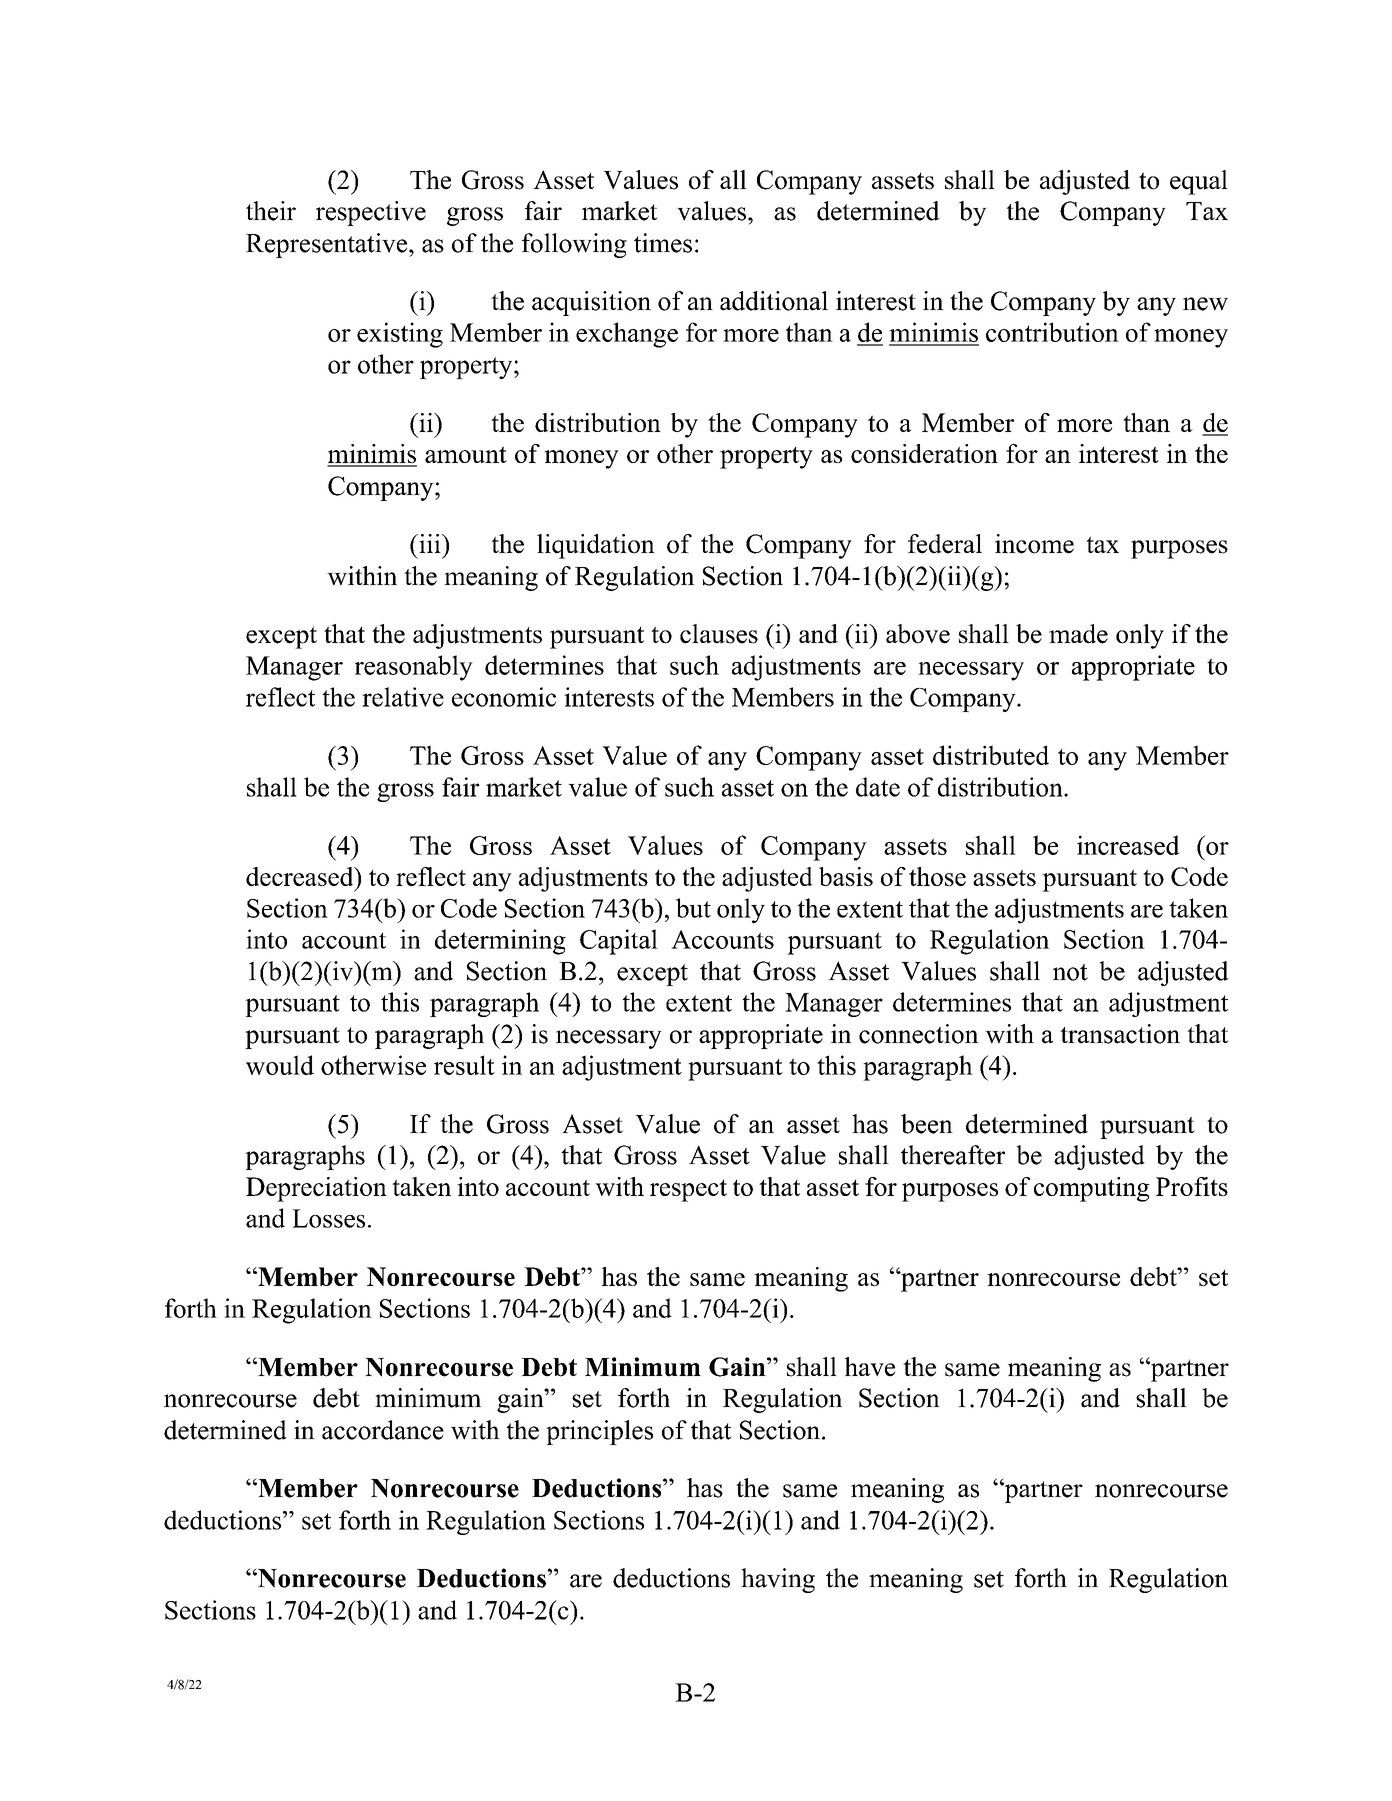 This screenshot has width=1392, height=1801. What do you see at coordinates (464, 1065) in the screenshot?
I see `result` at bounding box center [464, 1065].
